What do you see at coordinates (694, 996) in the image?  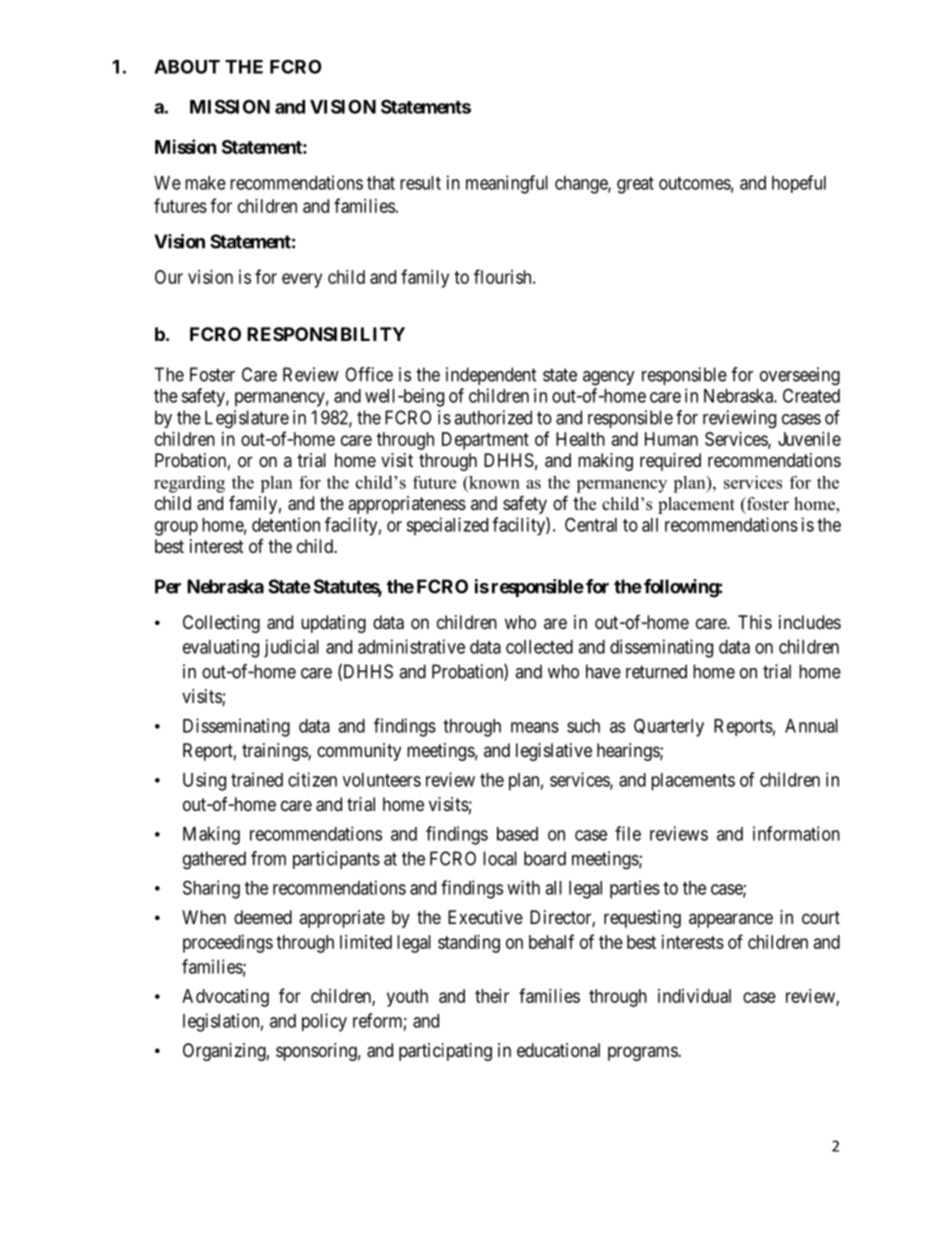 I see `individual` at bounding box center [694, 996].
